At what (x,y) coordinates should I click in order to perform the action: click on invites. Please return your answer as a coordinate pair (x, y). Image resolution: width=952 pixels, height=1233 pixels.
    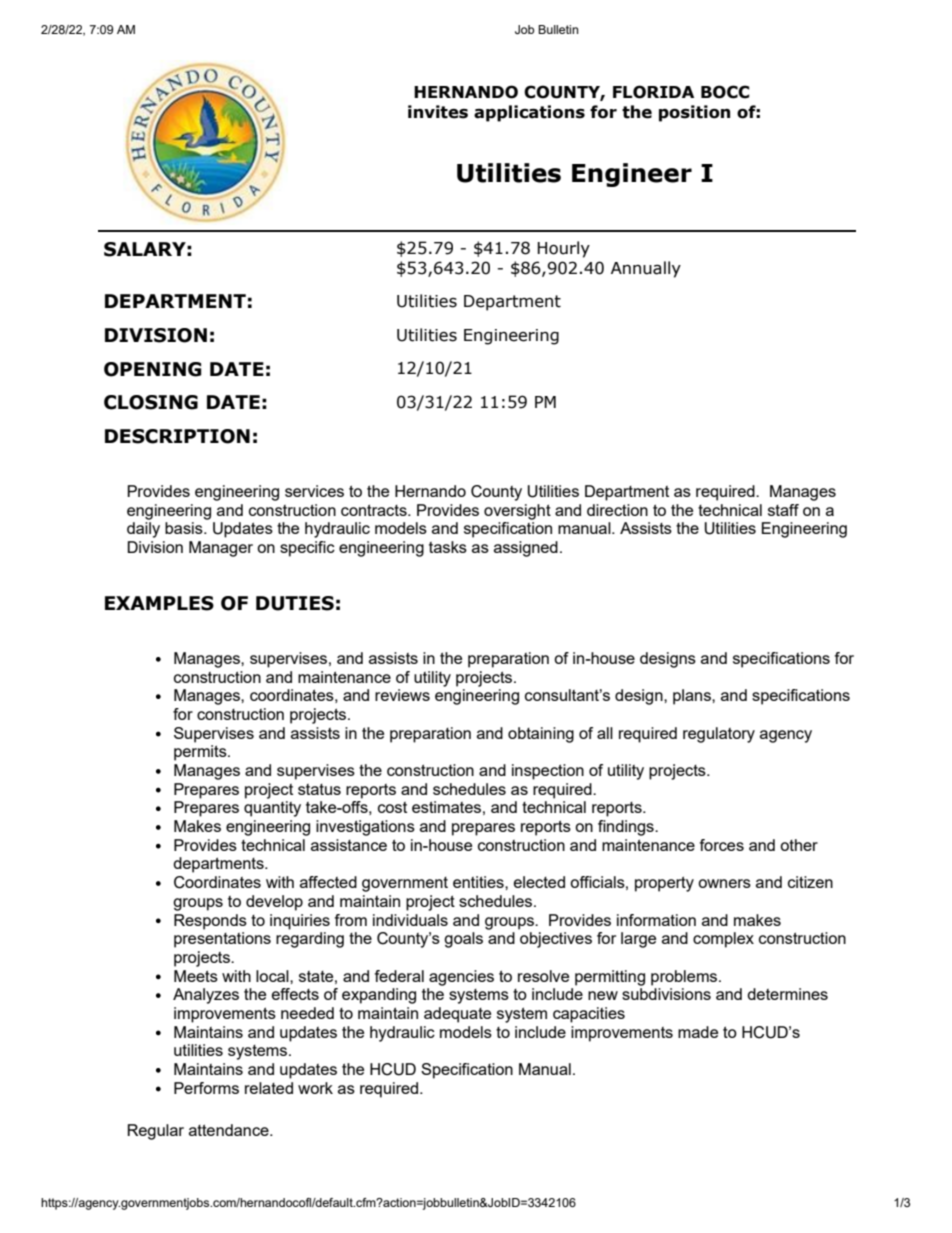
    Looking at the image, I should click on (438, 112).
